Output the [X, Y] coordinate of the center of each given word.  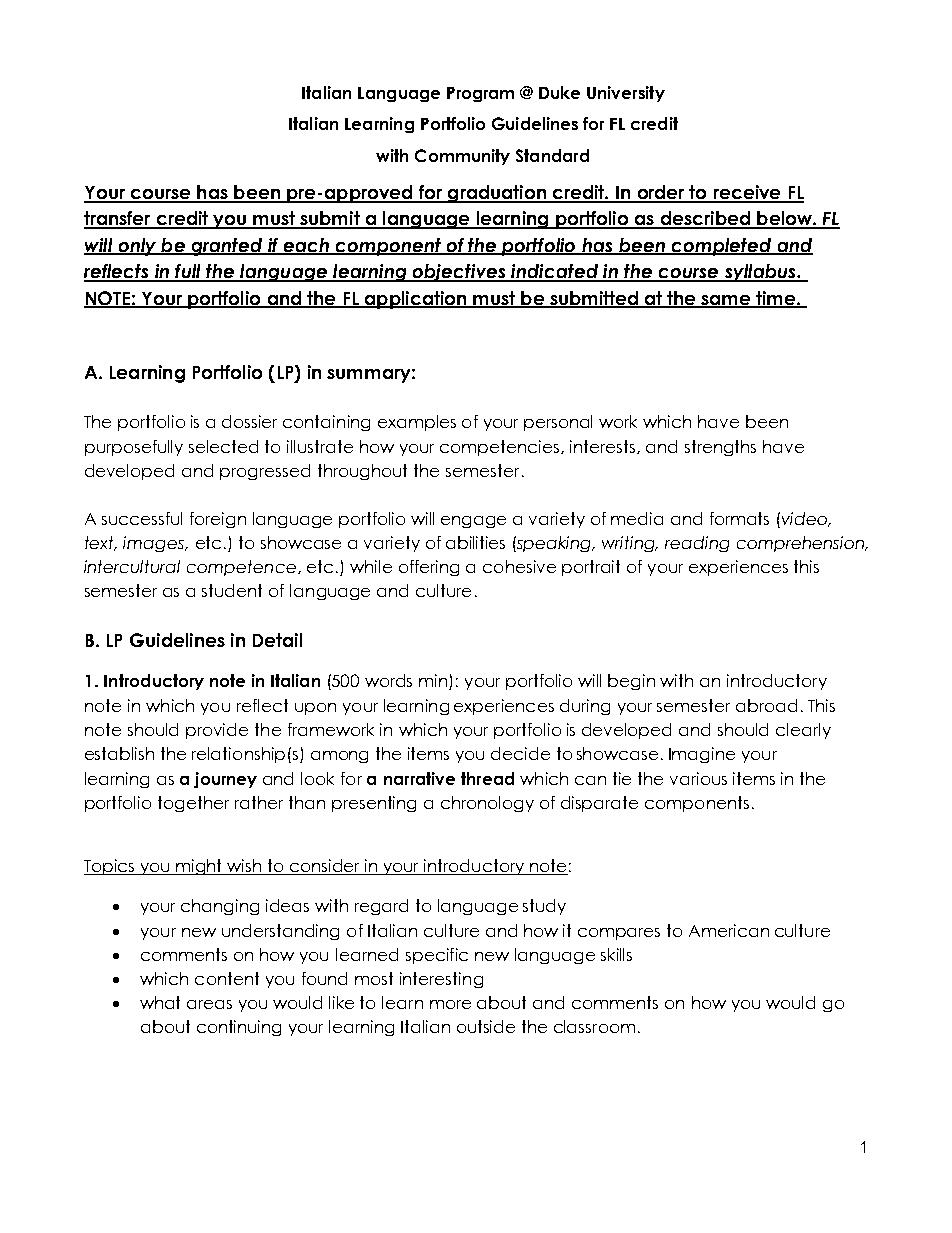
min [434, 682]
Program [480, 94]
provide [217, 731]
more [450, 1004]
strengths [720, 448]
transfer [118, 219]
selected [223, 446]
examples [417, 423]
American [729, 930]
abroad [766, 705]
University [626, 94]
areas [209, 1004]
